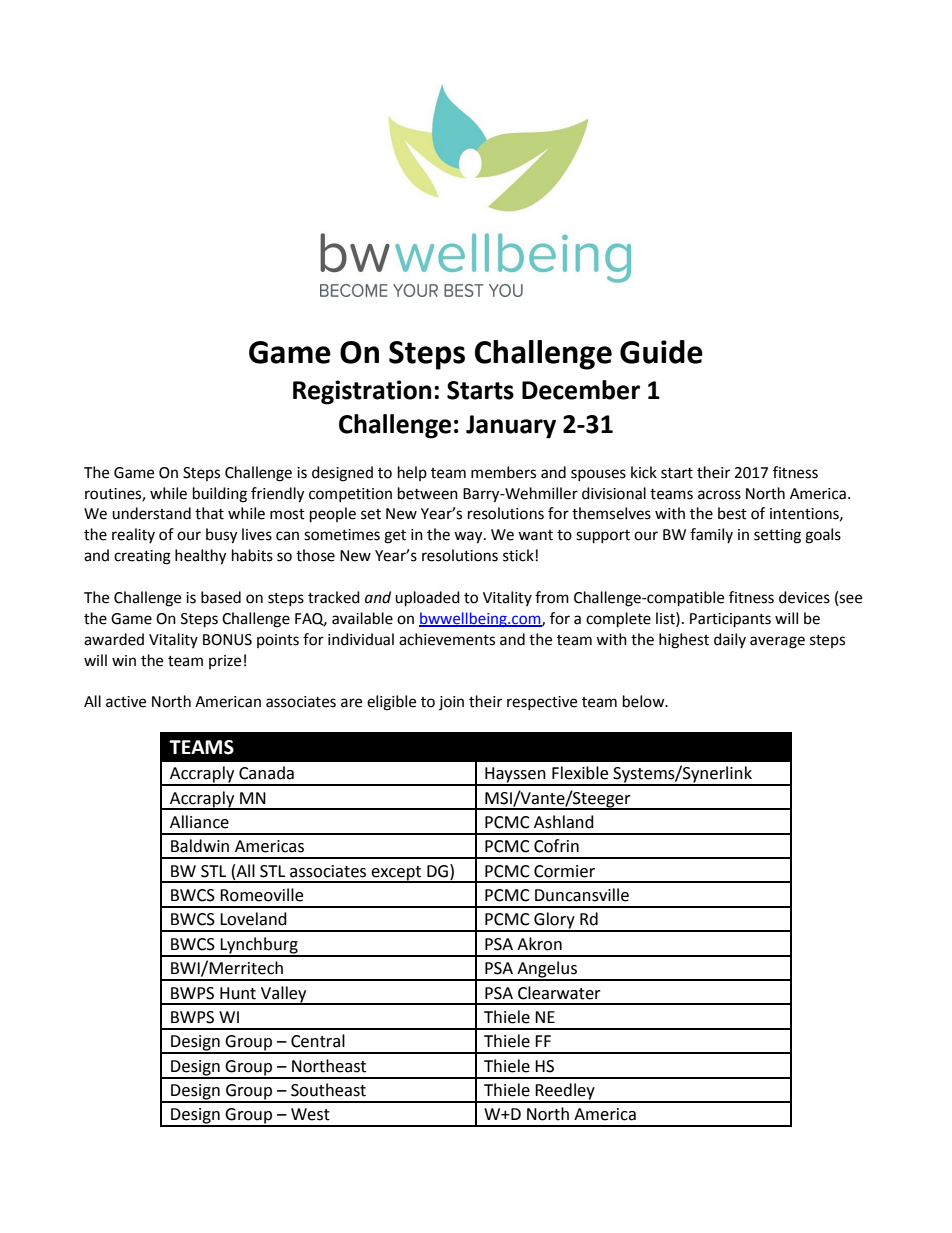  I want to click on West, so click(310, 1114).
